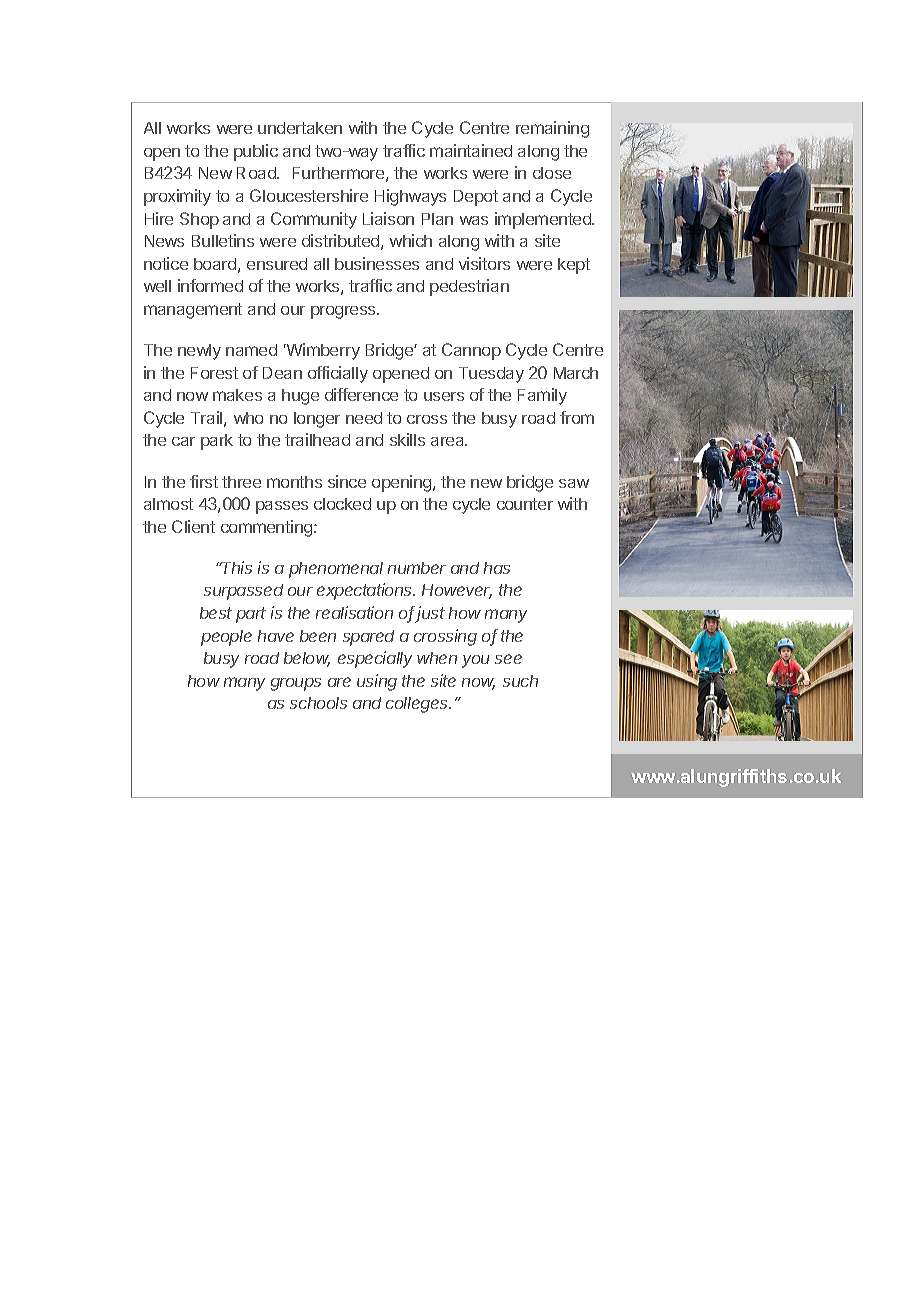  Describe the element at coordinates (542, 396) in the page. I see `Family` at that location.
